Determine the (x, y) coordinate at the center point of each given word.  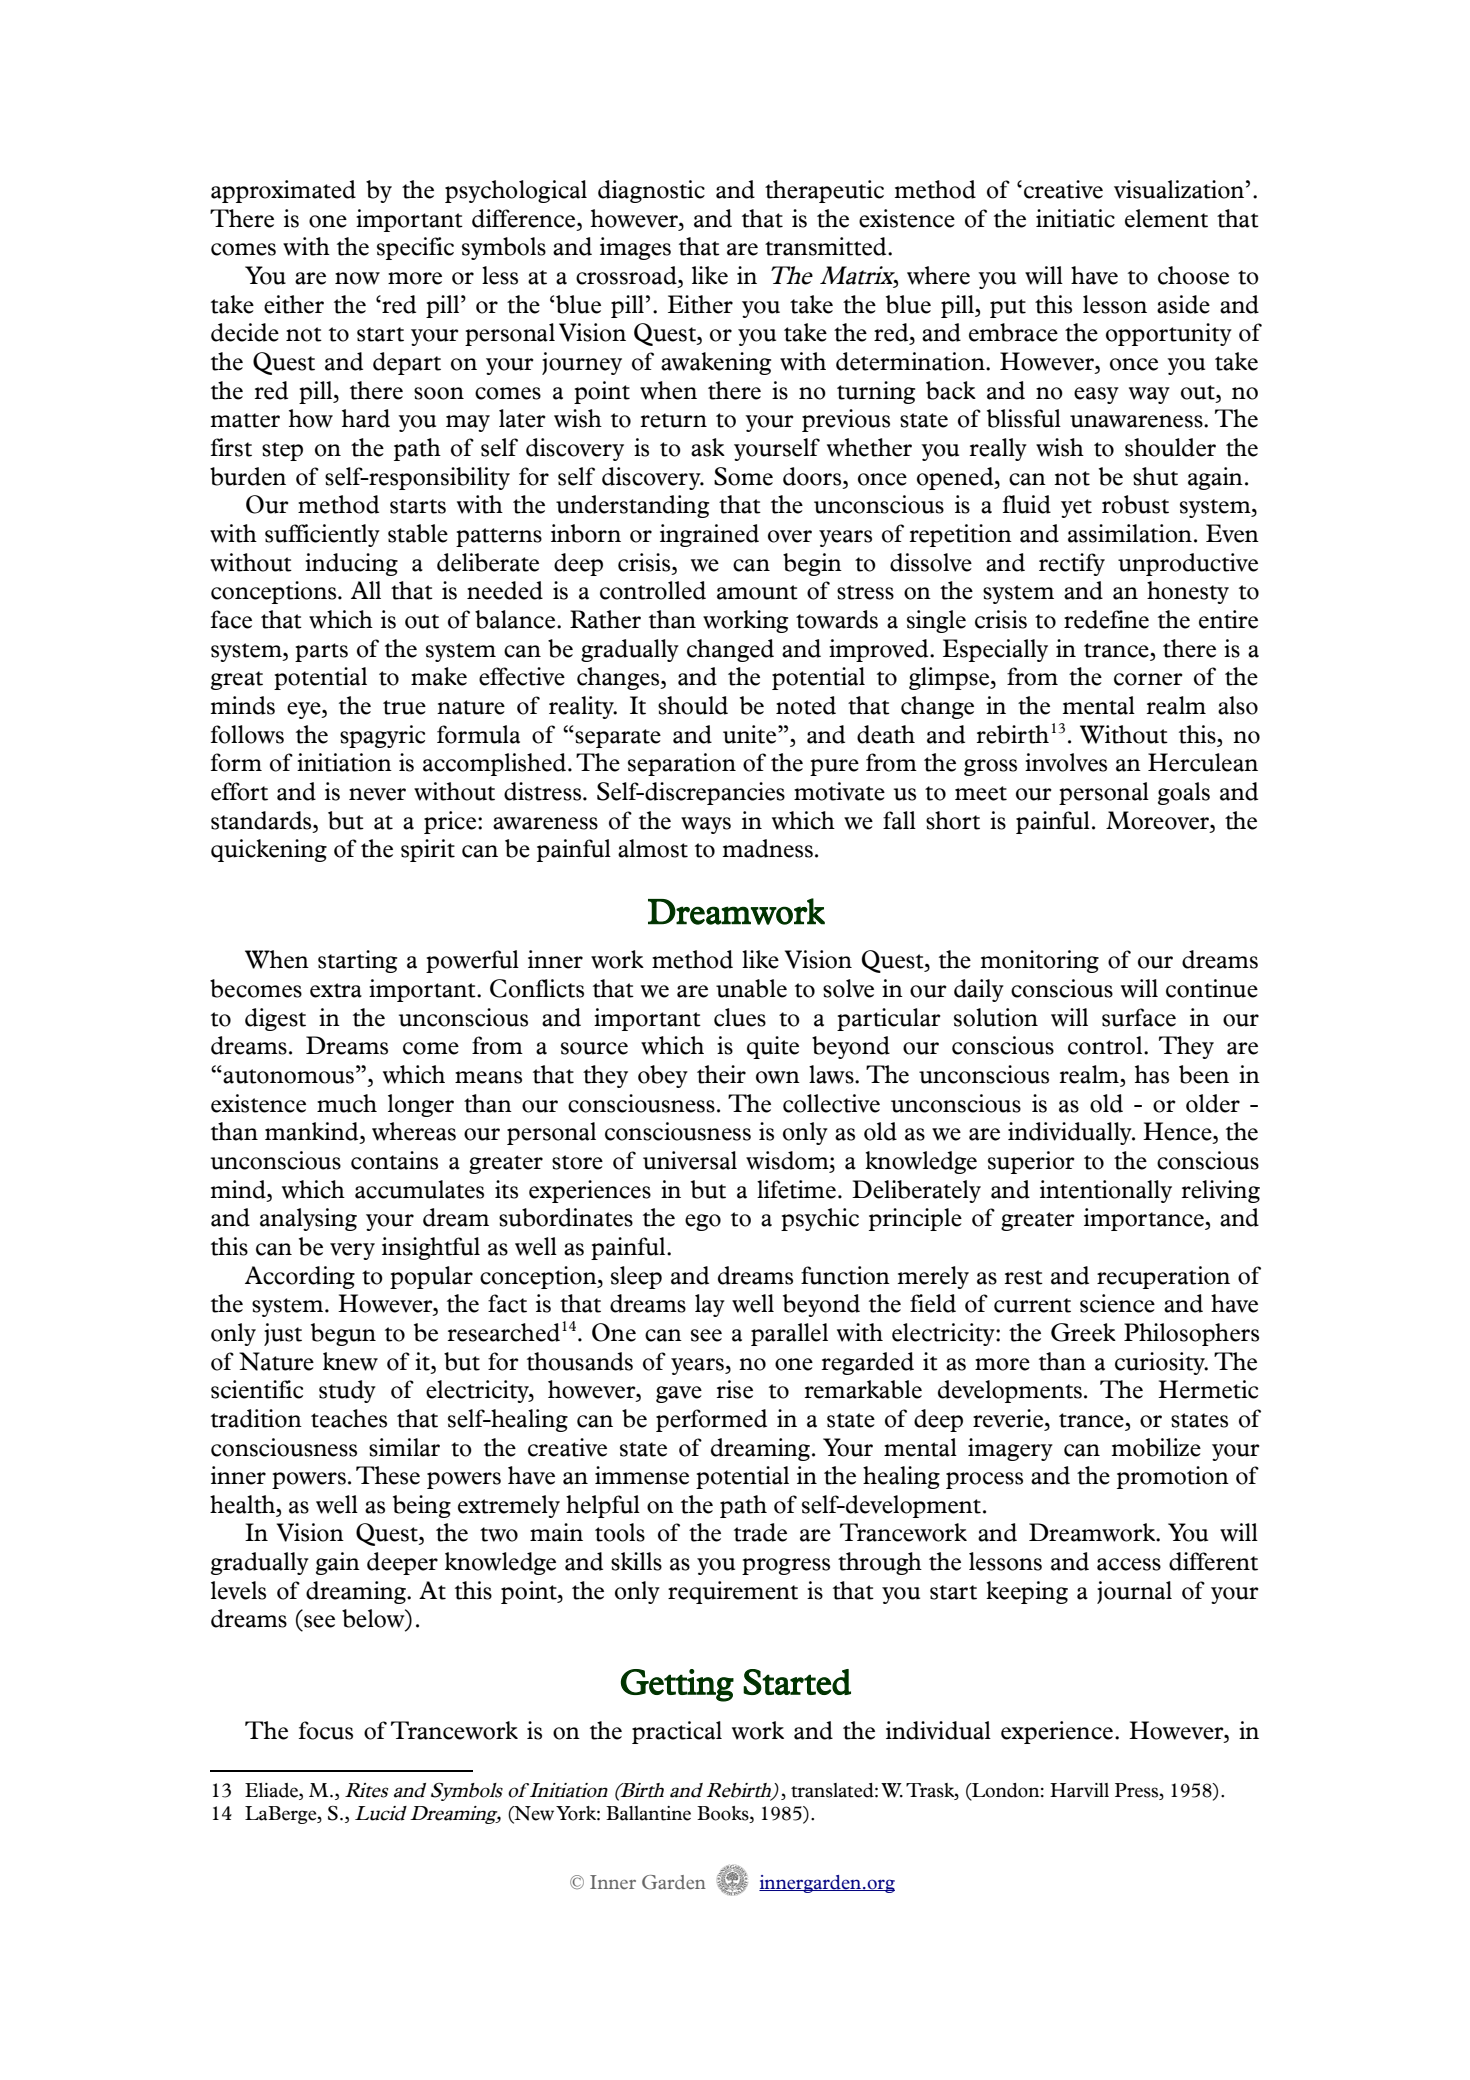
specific (415, 248)
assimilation (1130, 533)
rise (735, 1389)
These (388, 1475)
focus (326, 1730)
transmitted (827, 246)
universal (690, 1160)
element (1166, 218)
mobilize (1156, 1447)
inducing (351, 564)
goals (1184, 793)
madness (768, 848)
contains (394, 1160)
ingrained (709, 535)
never (377, 794)
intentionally (1106, 1191)
